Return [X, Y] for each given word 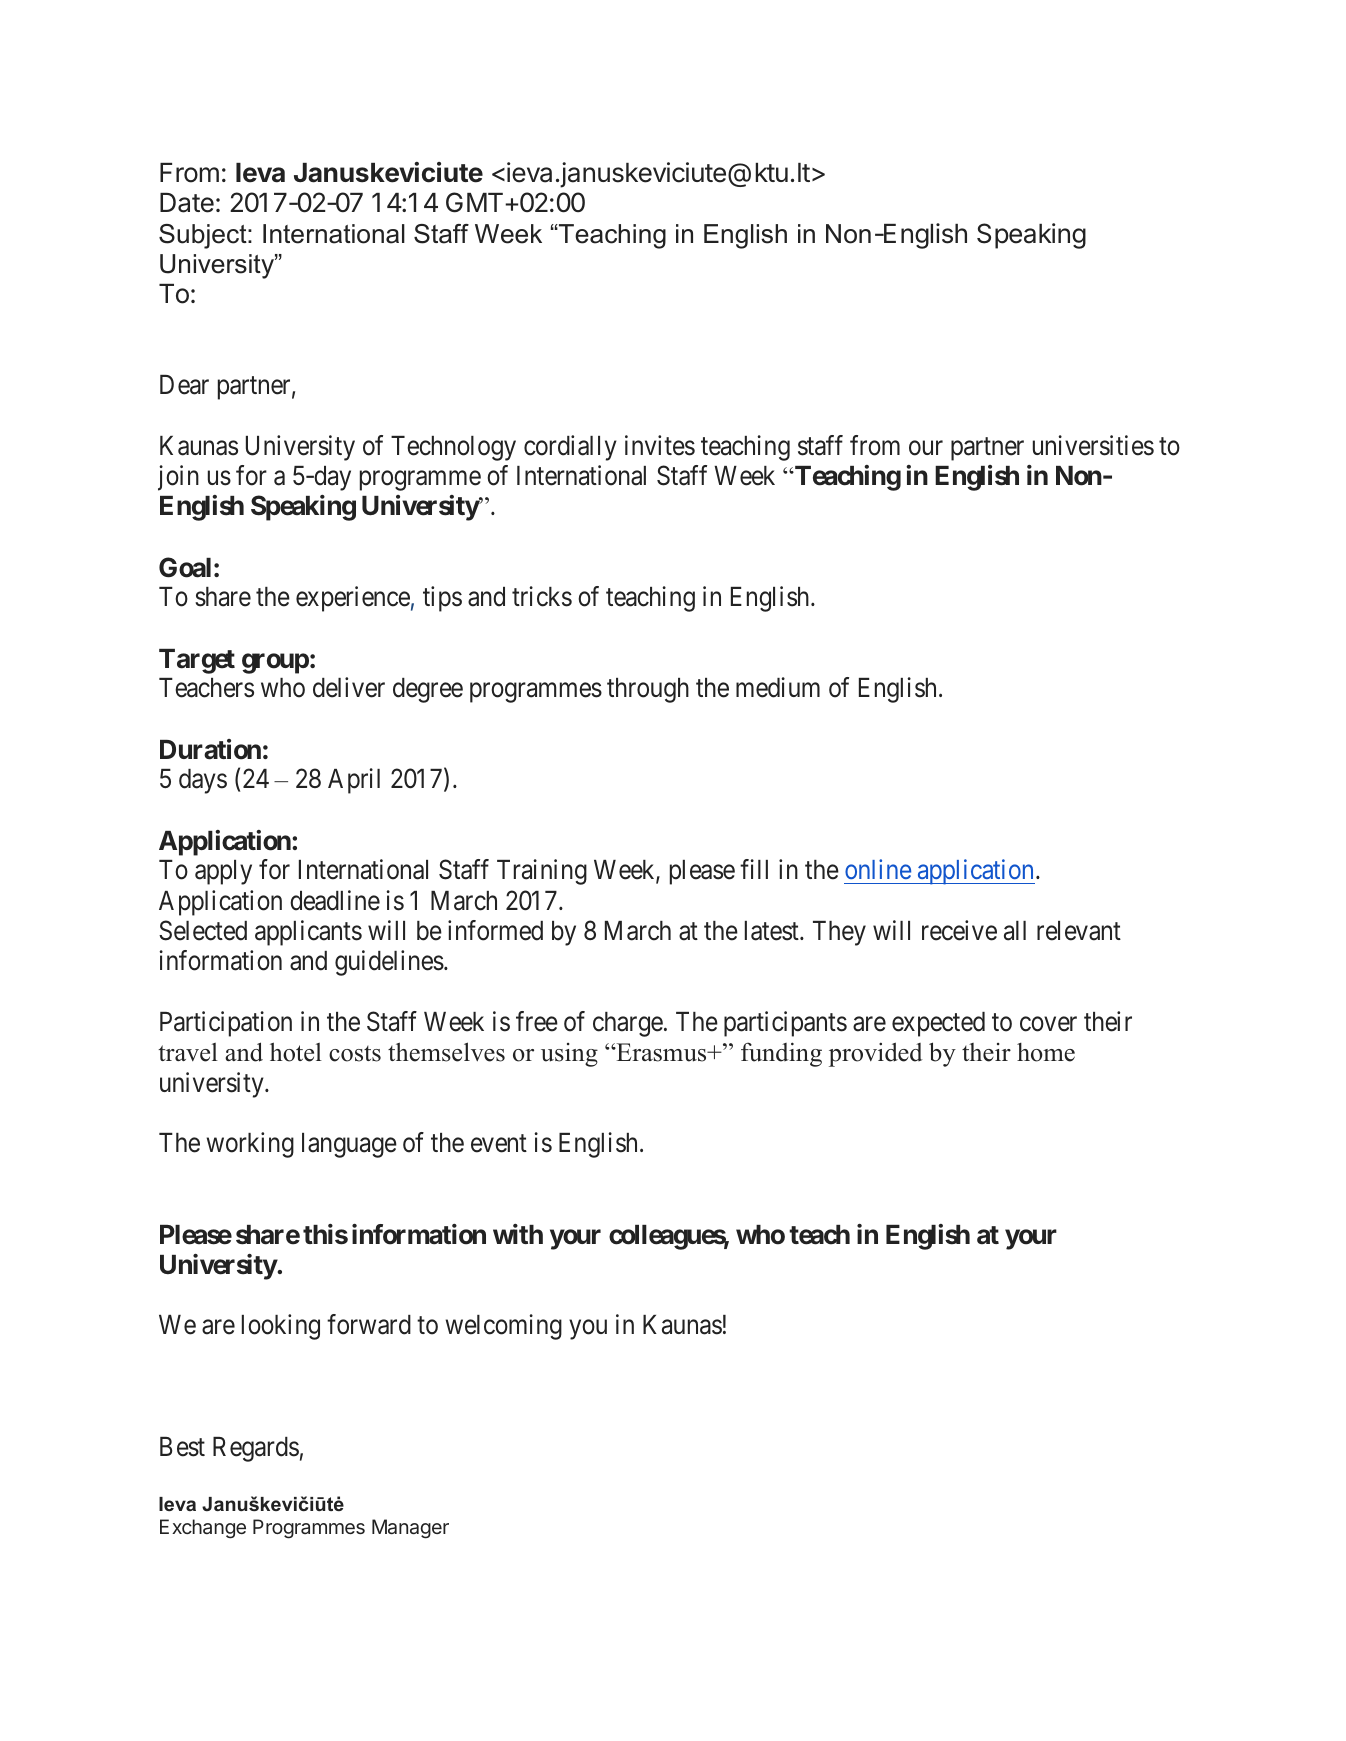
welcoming [504, 1327]
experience [353, 599]
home [1046, 1052]
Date [187, 203]
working [250, 1145]
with [518, 1234]
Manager [410, 1529]
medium [778, 687]
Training [542, 872]
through [648, 690]
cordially [570, 448]
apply [223, 872]
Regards [256, 1449]
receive [959, 930]
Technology [453, 448]
